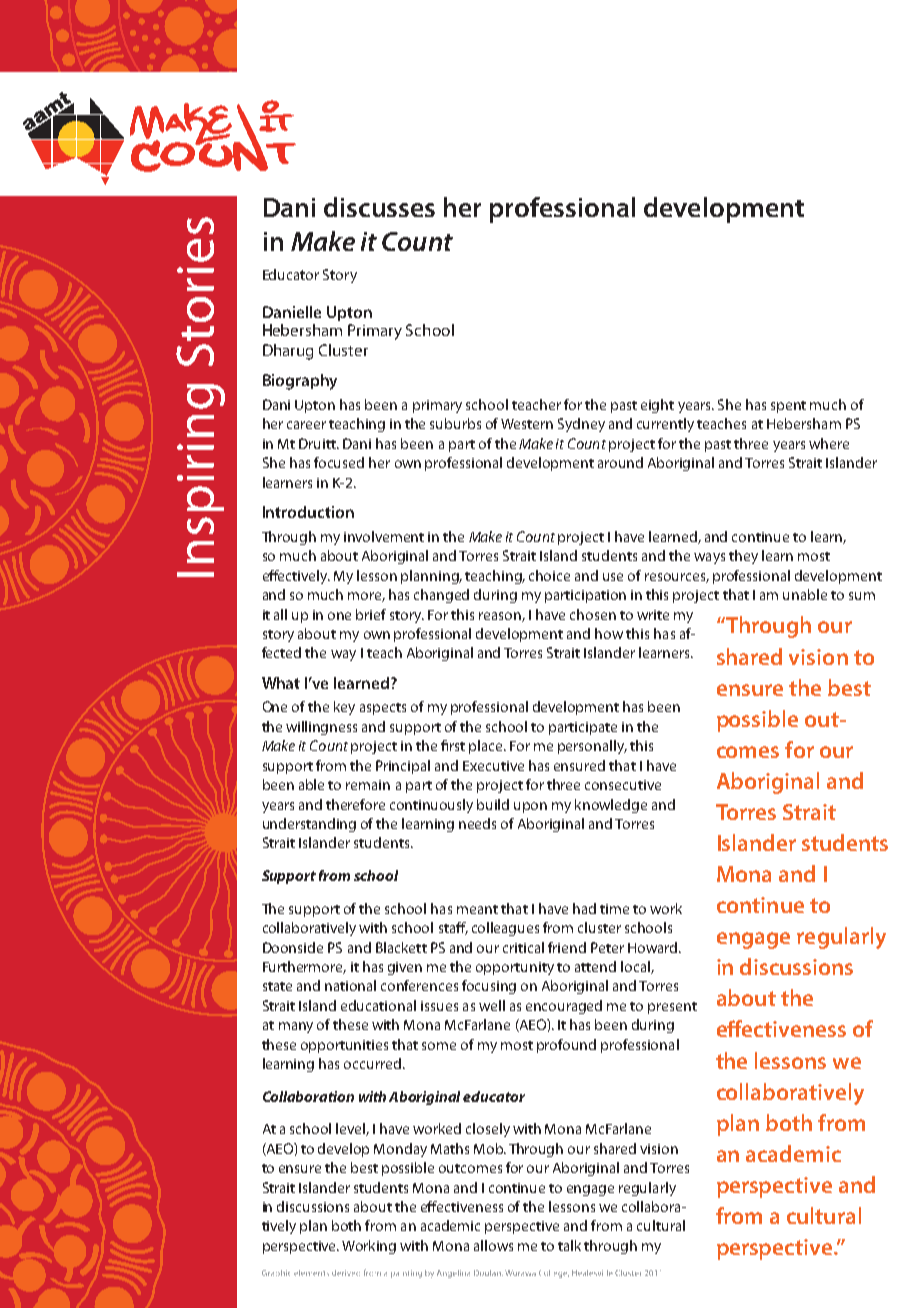 The image size is (924, 1308). I want to click on Howard, so click(654, 947).
